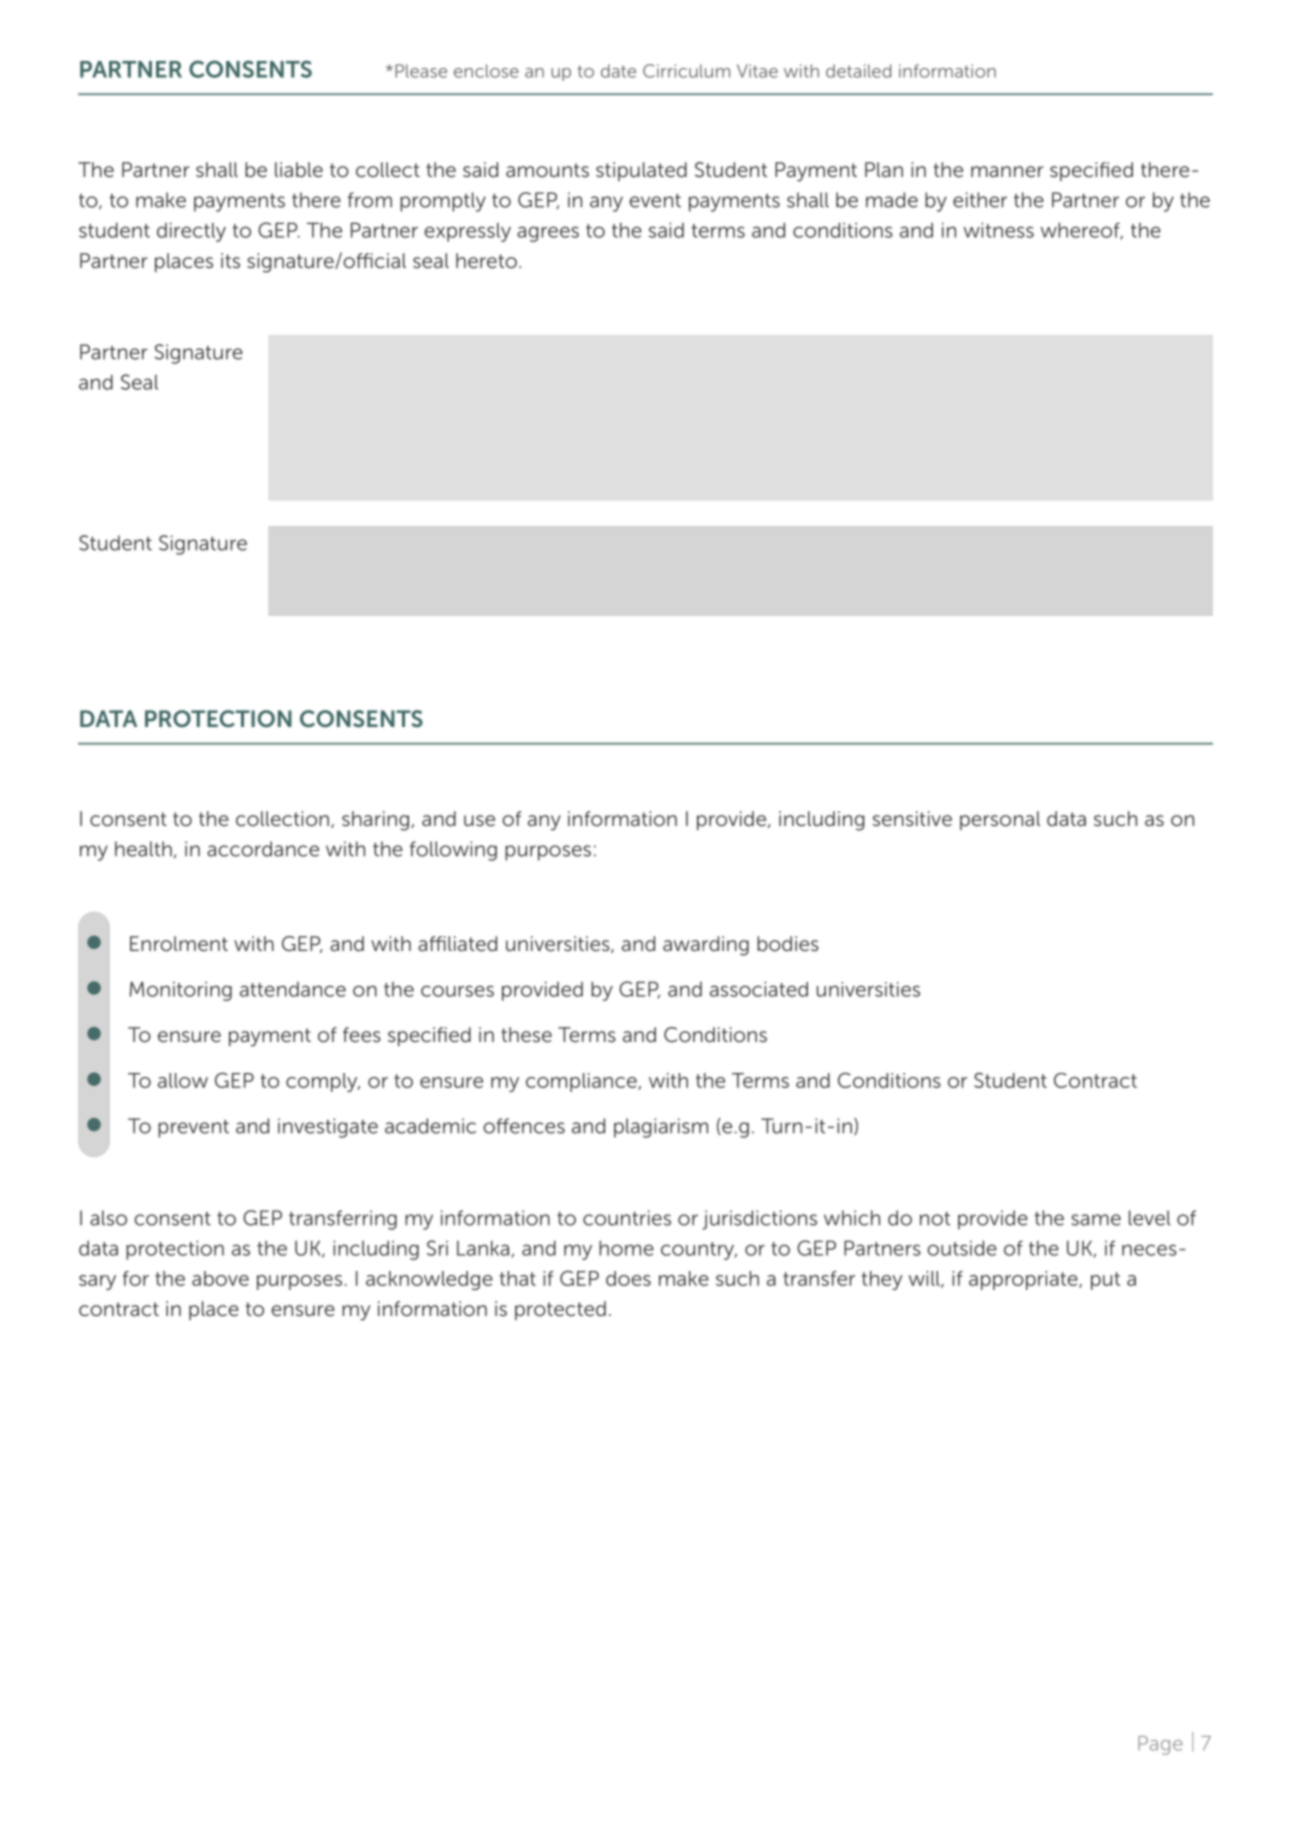 The height and width of the screenshot is (1826, 1291). I want to click on accordance, so click(263, 849).
